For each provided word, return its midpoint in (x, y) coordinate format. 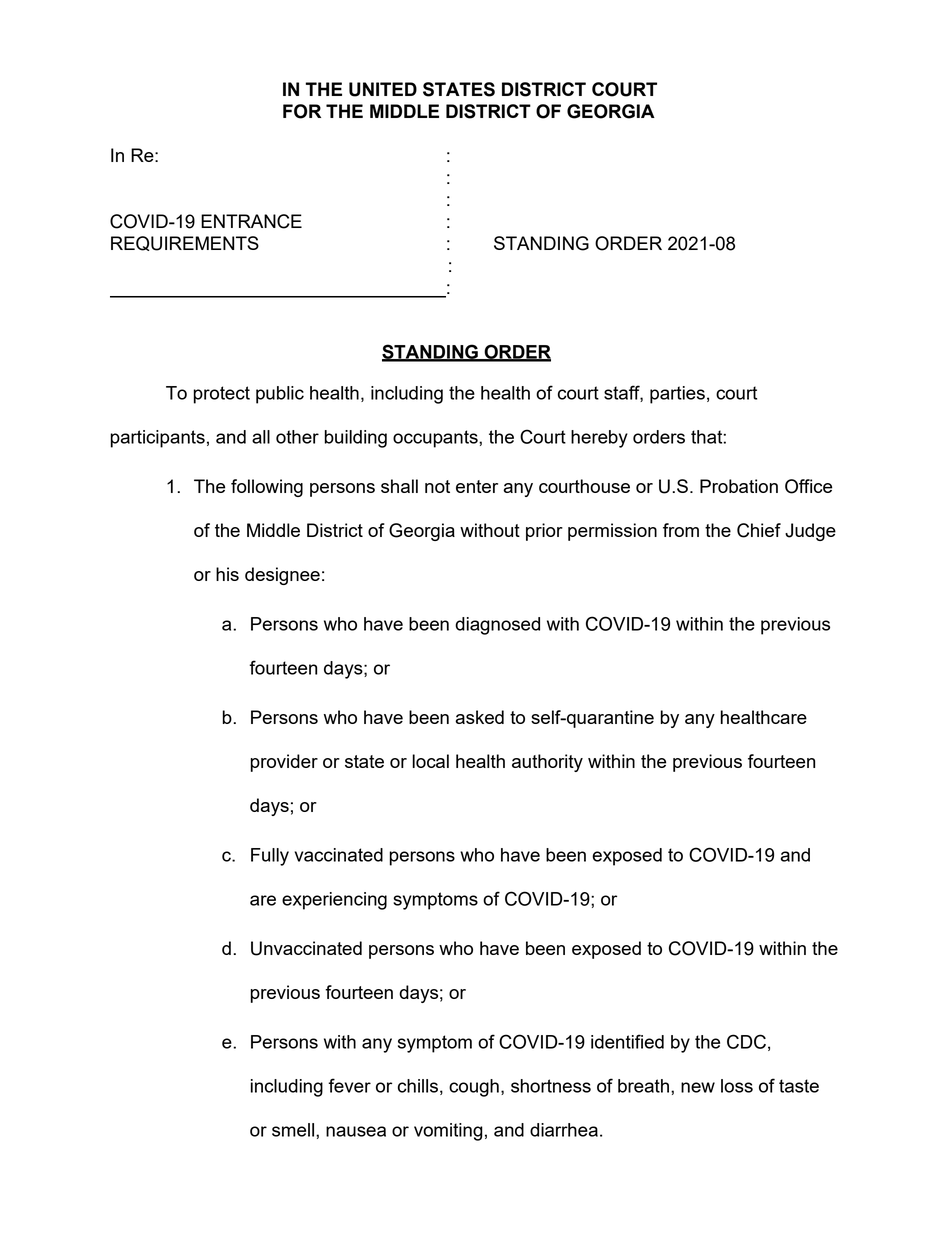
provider (284, 763)
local (430, 761)
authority (547, 763)
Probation (739, 486)
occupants (436, 439)
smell (293, 1130)
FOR (302, 111)
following (267, 488)
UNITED (383, 89)
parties (677, 395)
